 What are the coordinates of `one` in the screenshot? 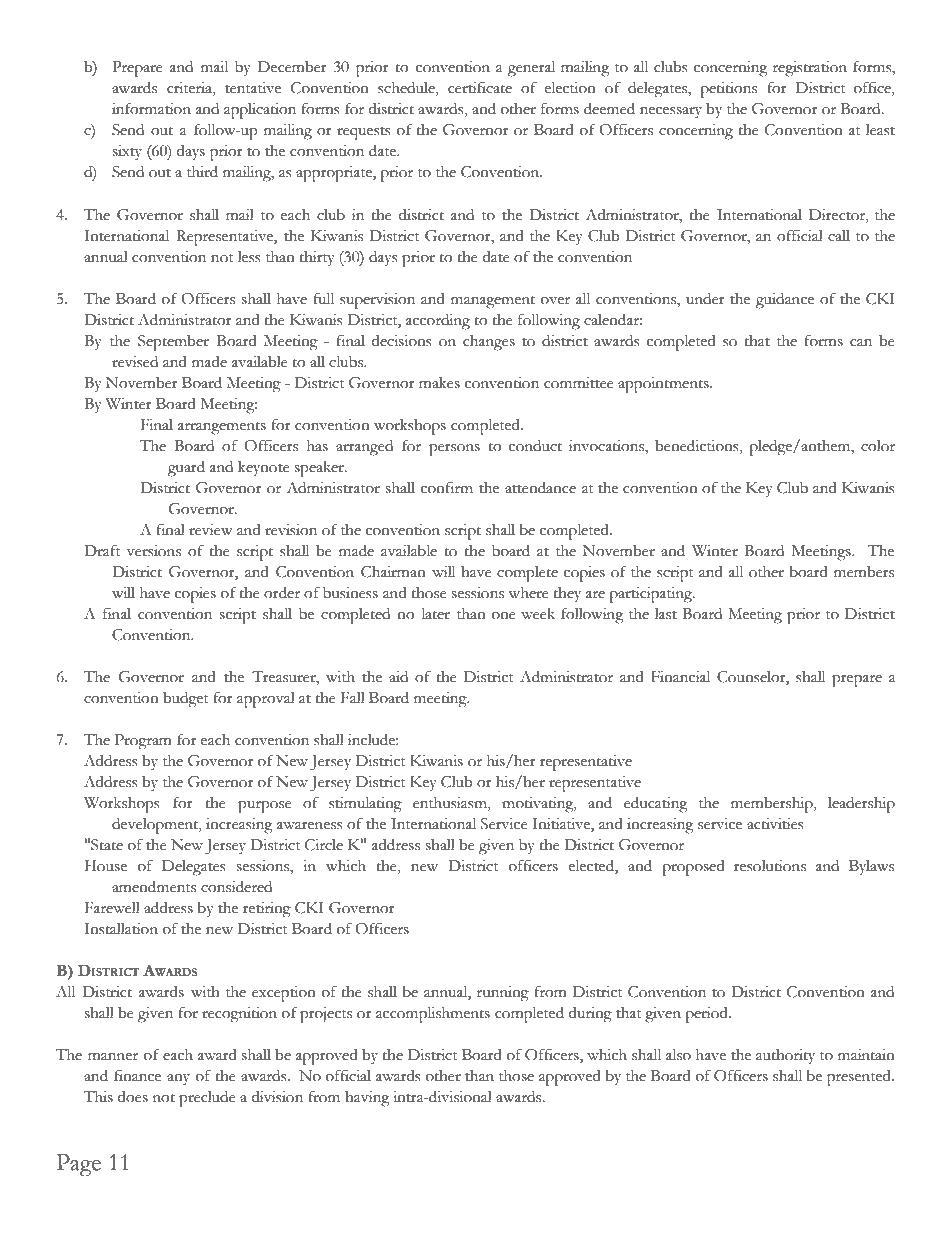 It's located at (504, 616).
